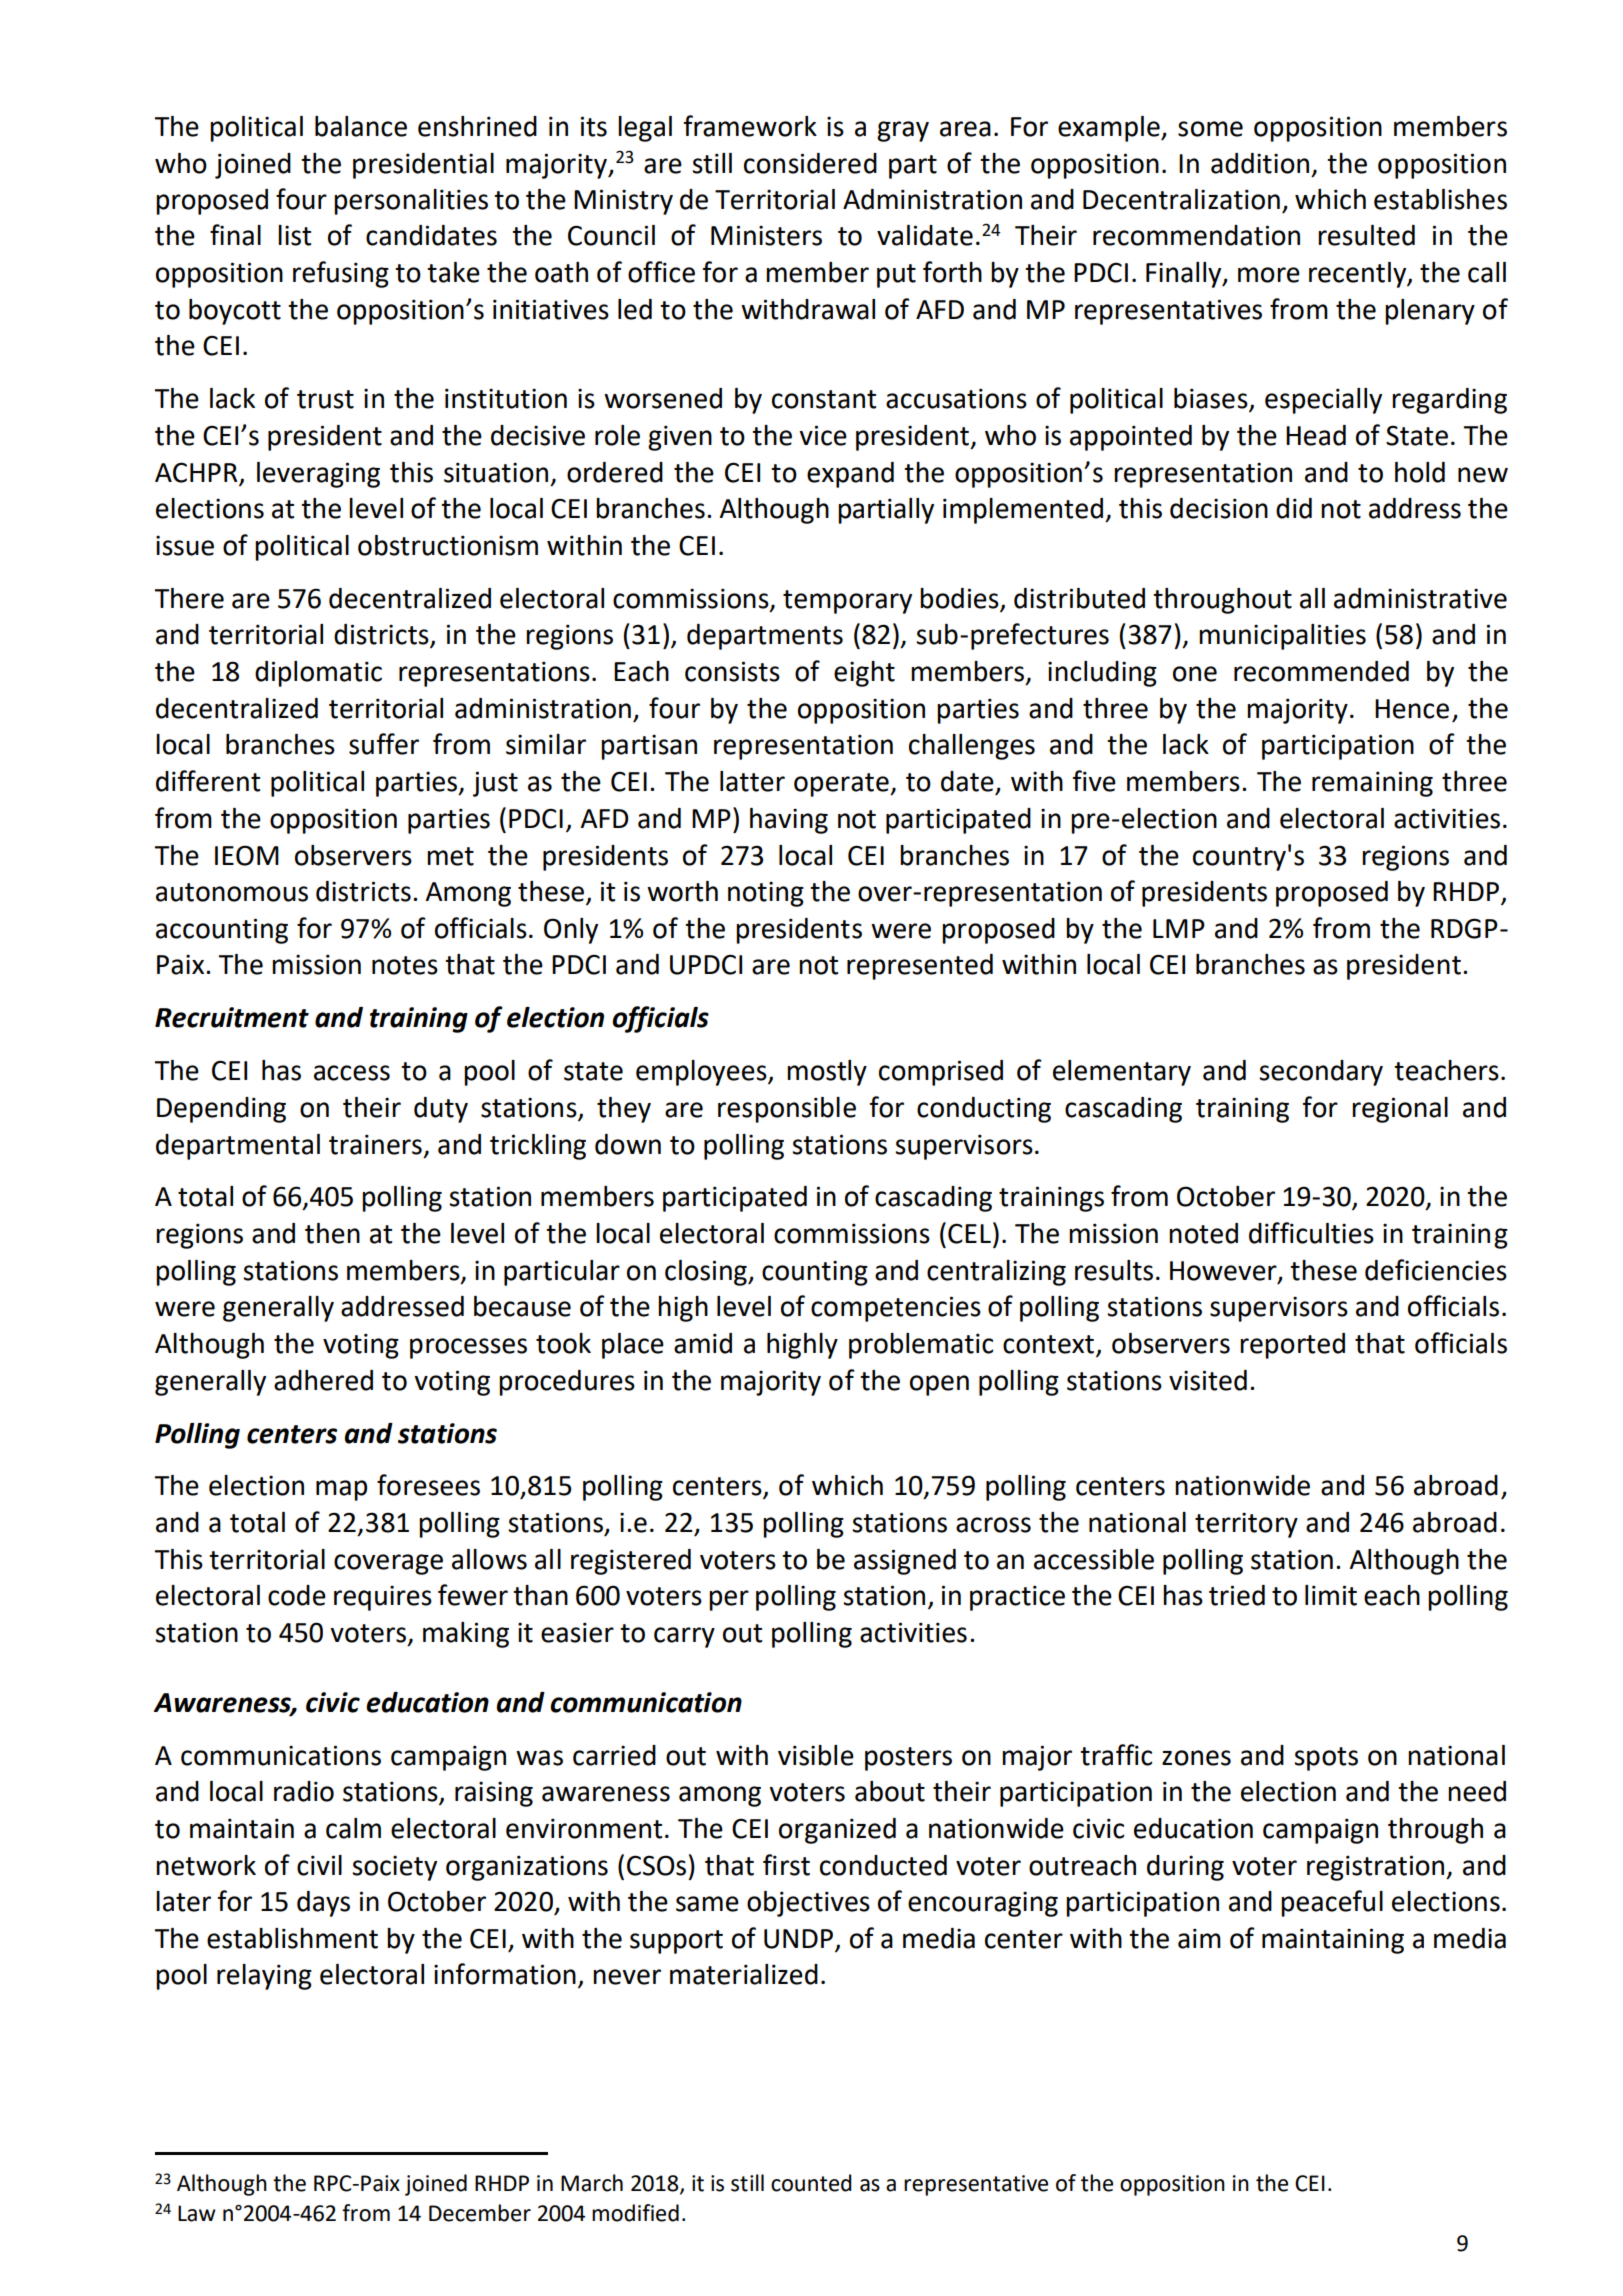 The height and width of the image is (2296, 1623). I want to click on responsible, so click(787, 1110).
